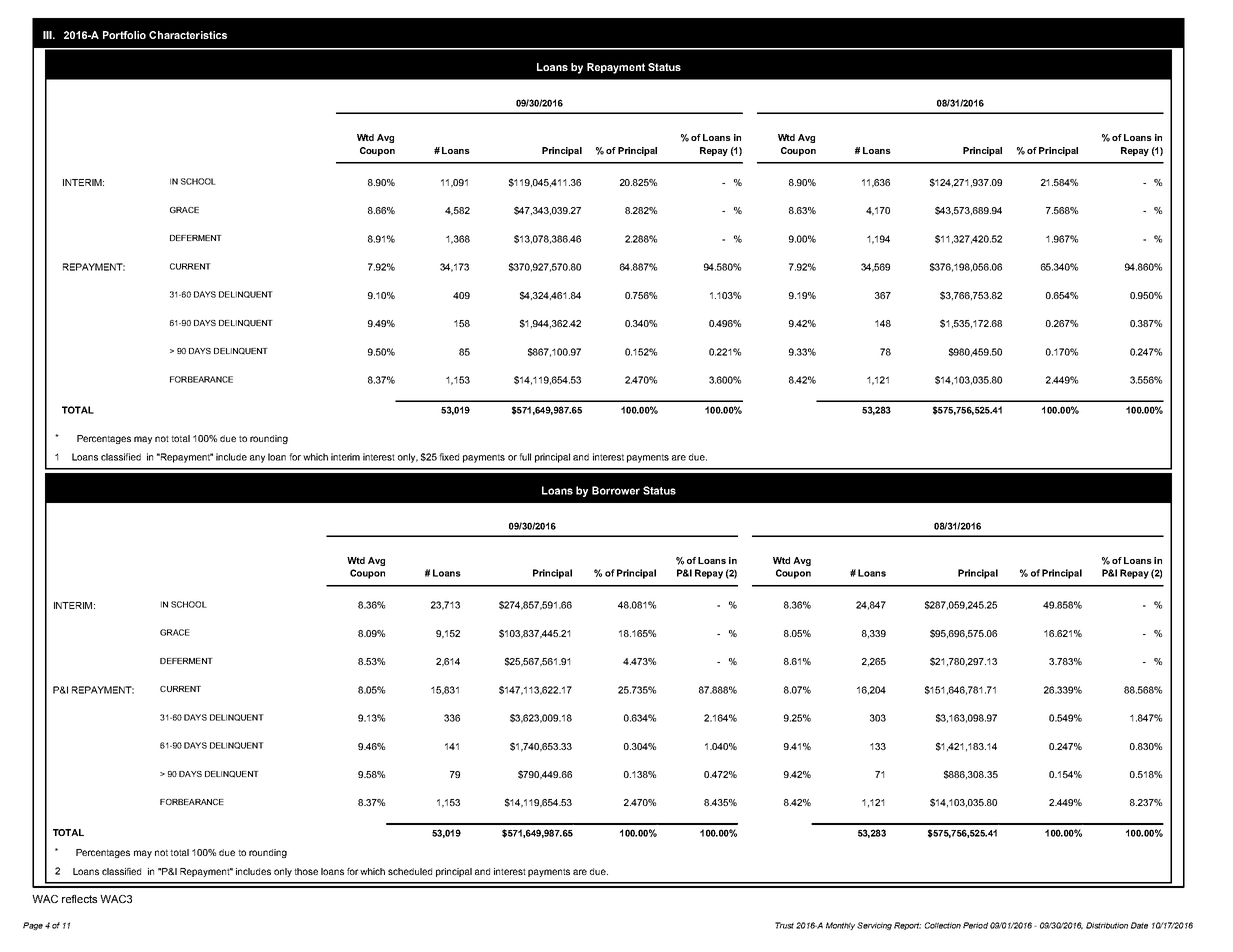  Describe the element at coordinates (525, 457) in the image. I see `full` at that location.
